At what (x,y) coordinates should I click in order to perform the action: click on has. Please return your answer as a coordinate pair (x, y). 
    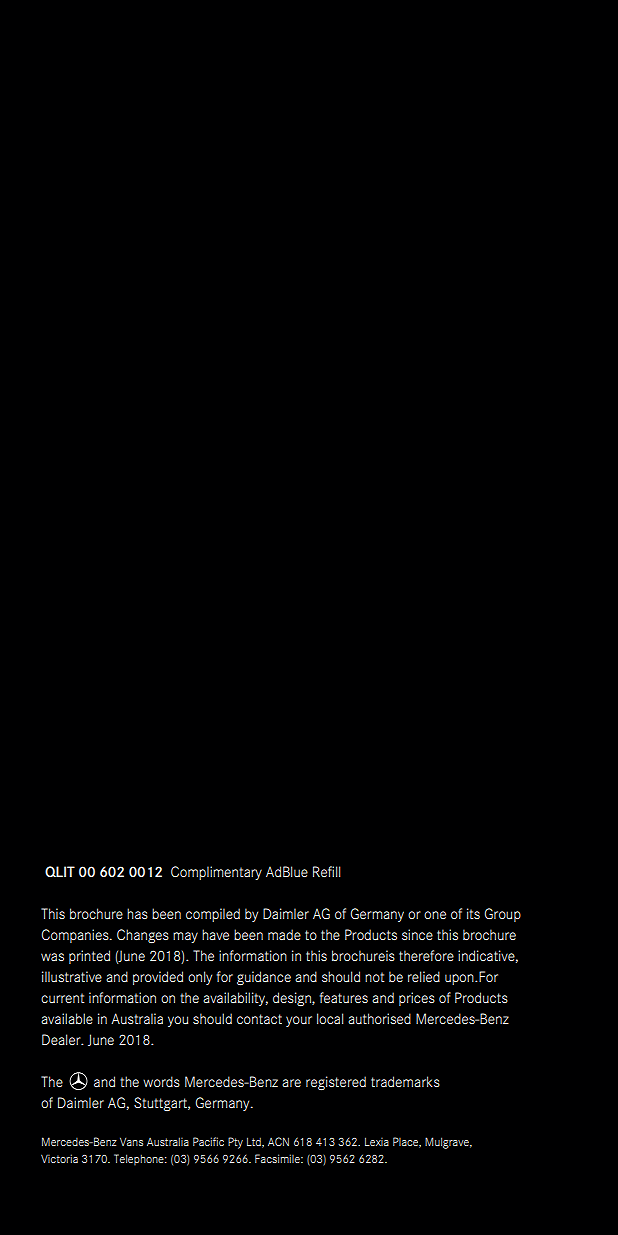
    Looking at the image, I should click on (137, 913).
